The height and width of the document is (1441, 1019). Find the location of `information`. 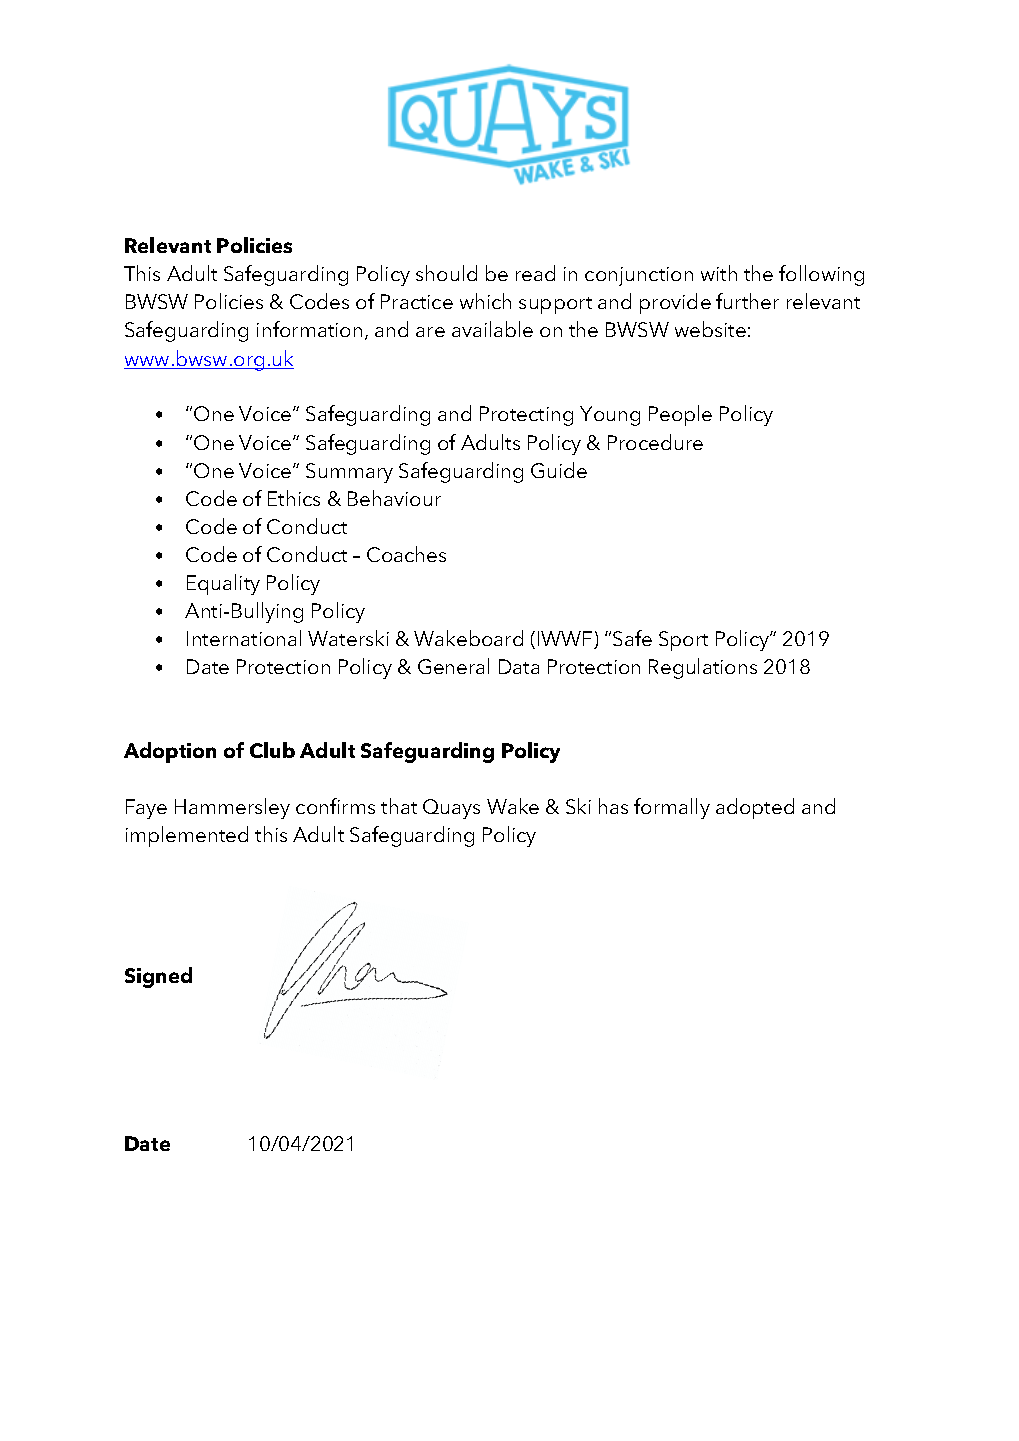

information is located at coordinates (309, 329).
